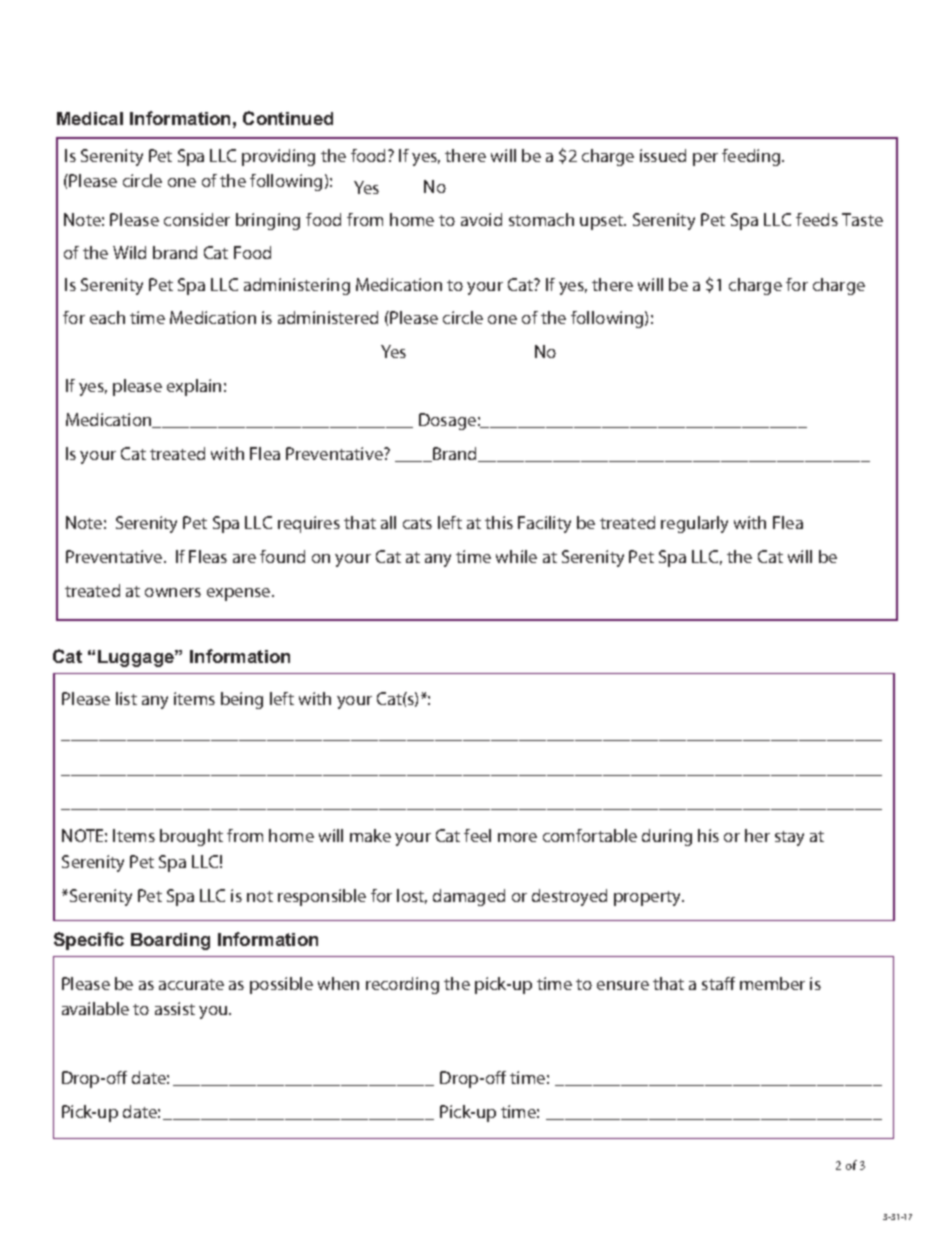 This page has width=952, height=1233. Describe the element at coordinates (516, 556) in the page. I see `while` at that location.
